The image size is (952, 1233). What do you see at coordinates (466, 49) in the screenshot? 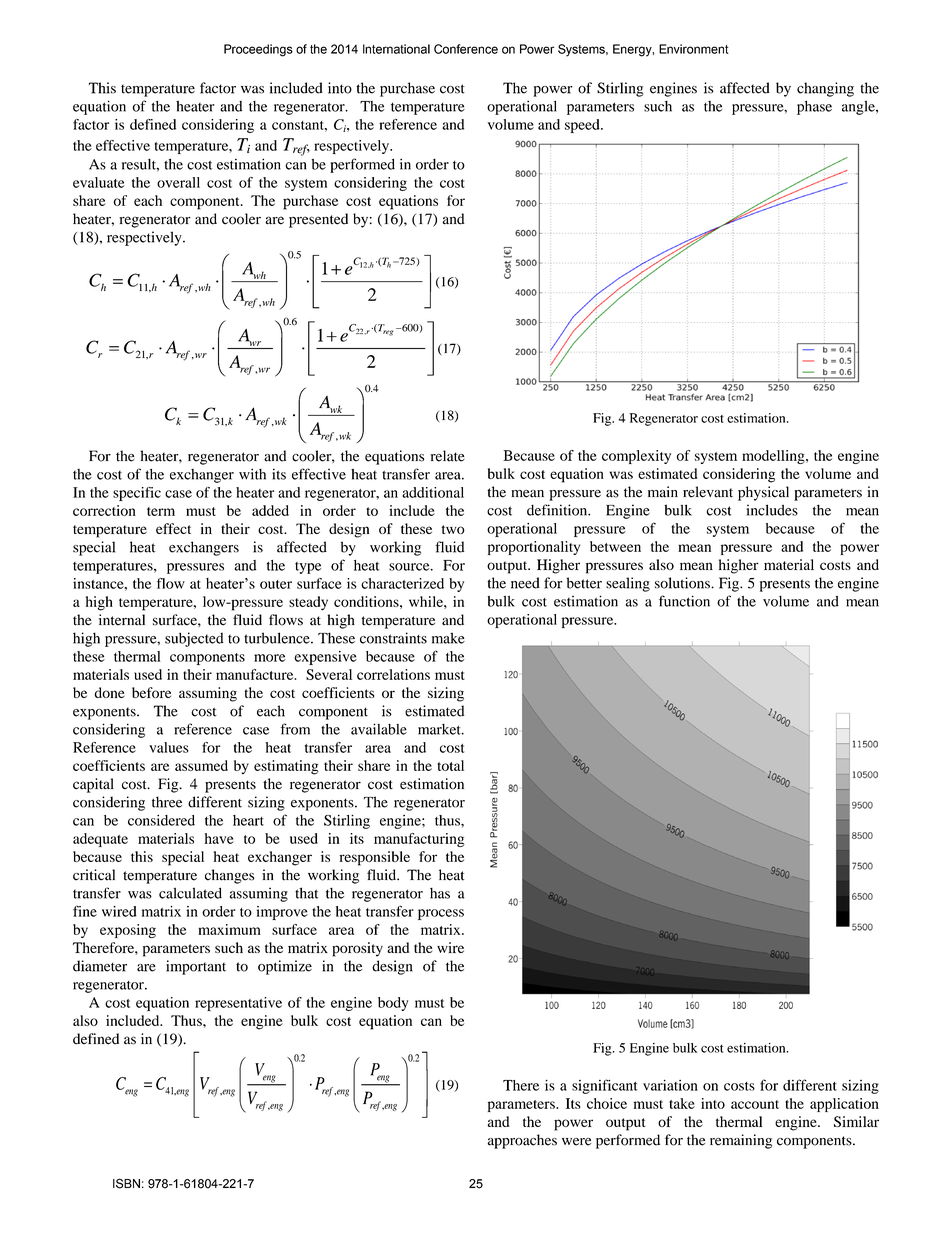
I see `Conference` at bounding box center [466, 49].
